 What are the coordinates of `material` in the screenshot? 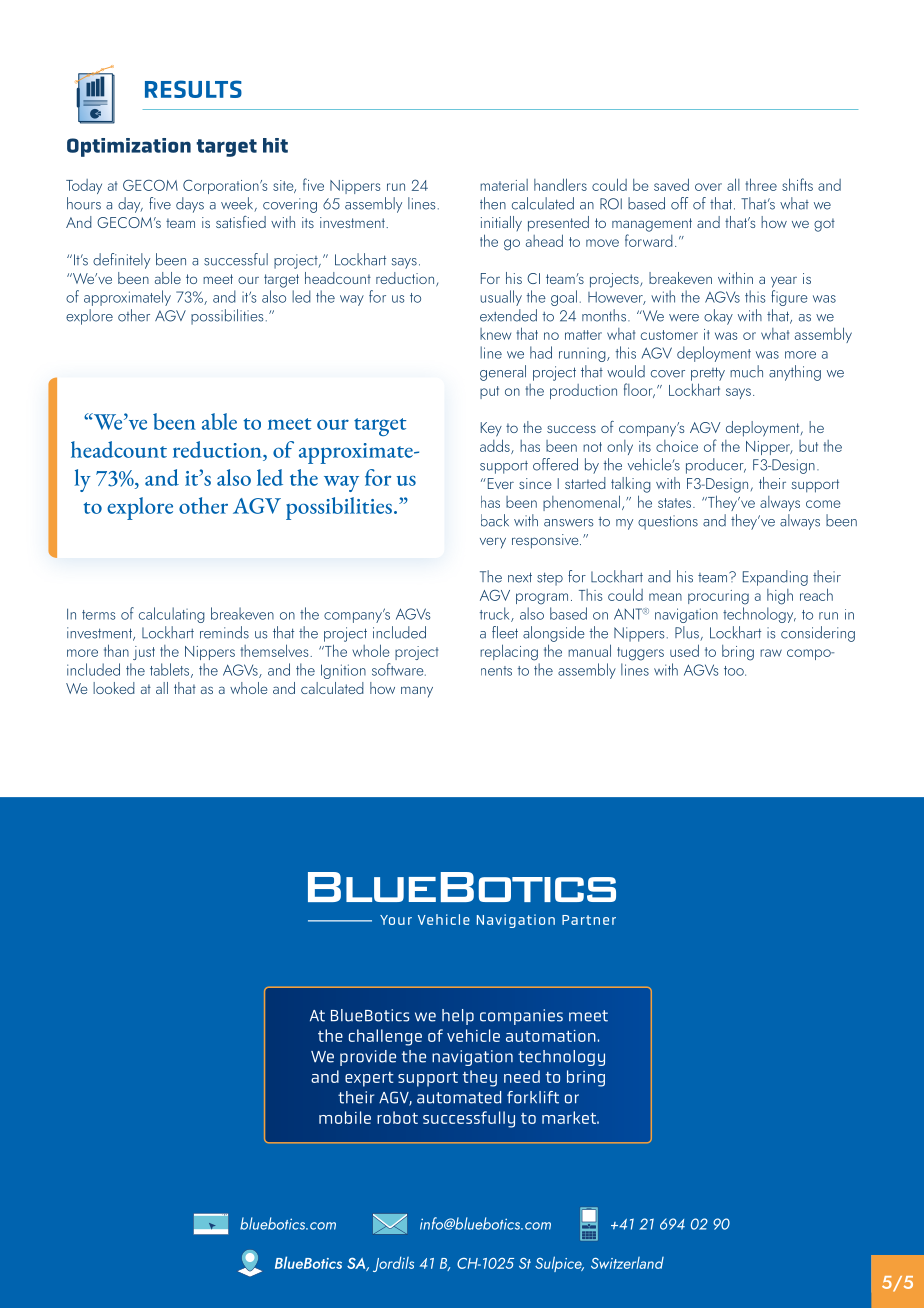 It's located at (504, 185).
